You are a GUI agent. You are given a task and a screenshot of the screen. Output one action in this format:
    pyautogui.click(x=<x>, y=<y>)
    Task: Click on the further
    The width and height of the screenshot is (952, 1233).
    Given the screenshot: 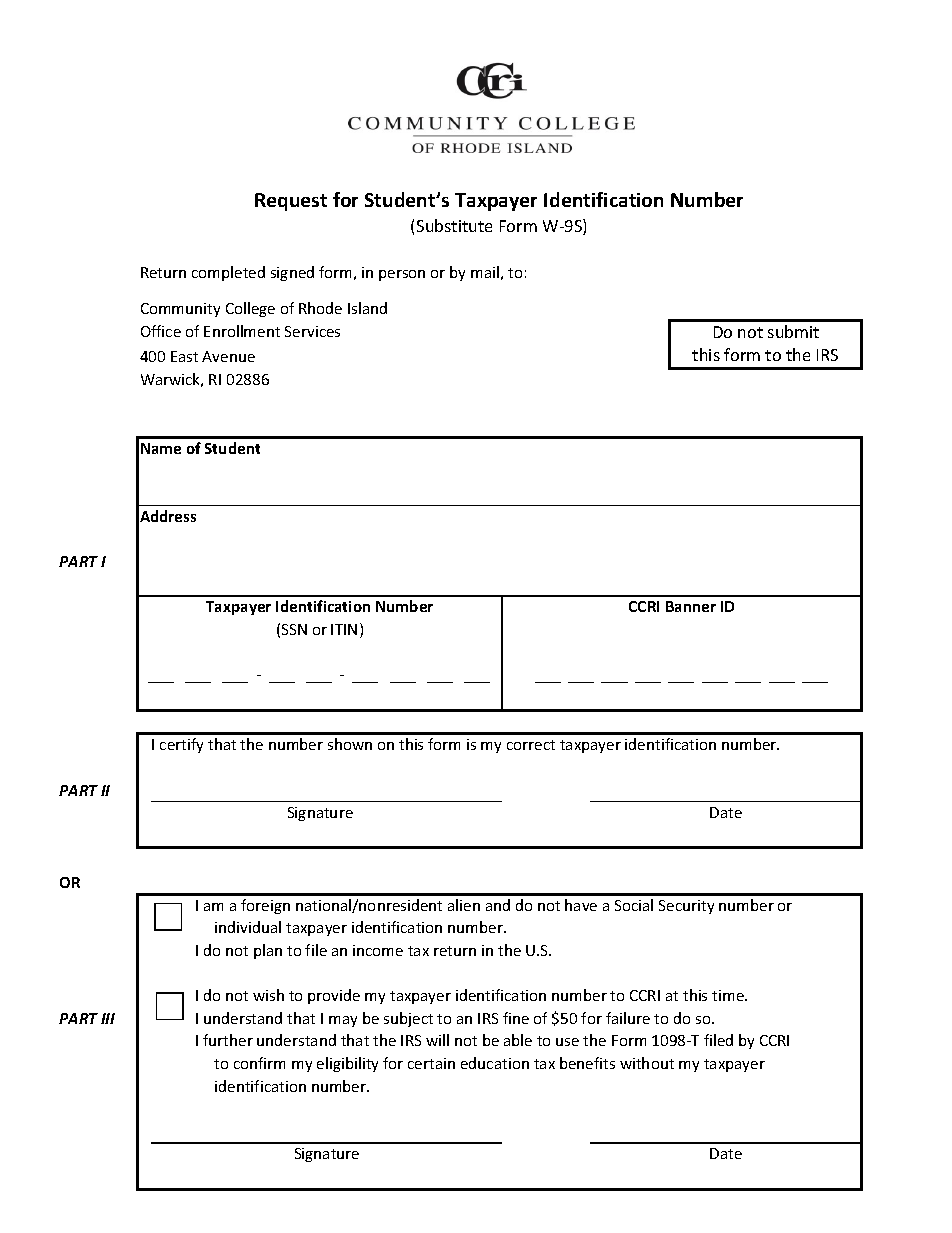 What is the action you would take?
    pyautogui.click(x=228, y=1040)
